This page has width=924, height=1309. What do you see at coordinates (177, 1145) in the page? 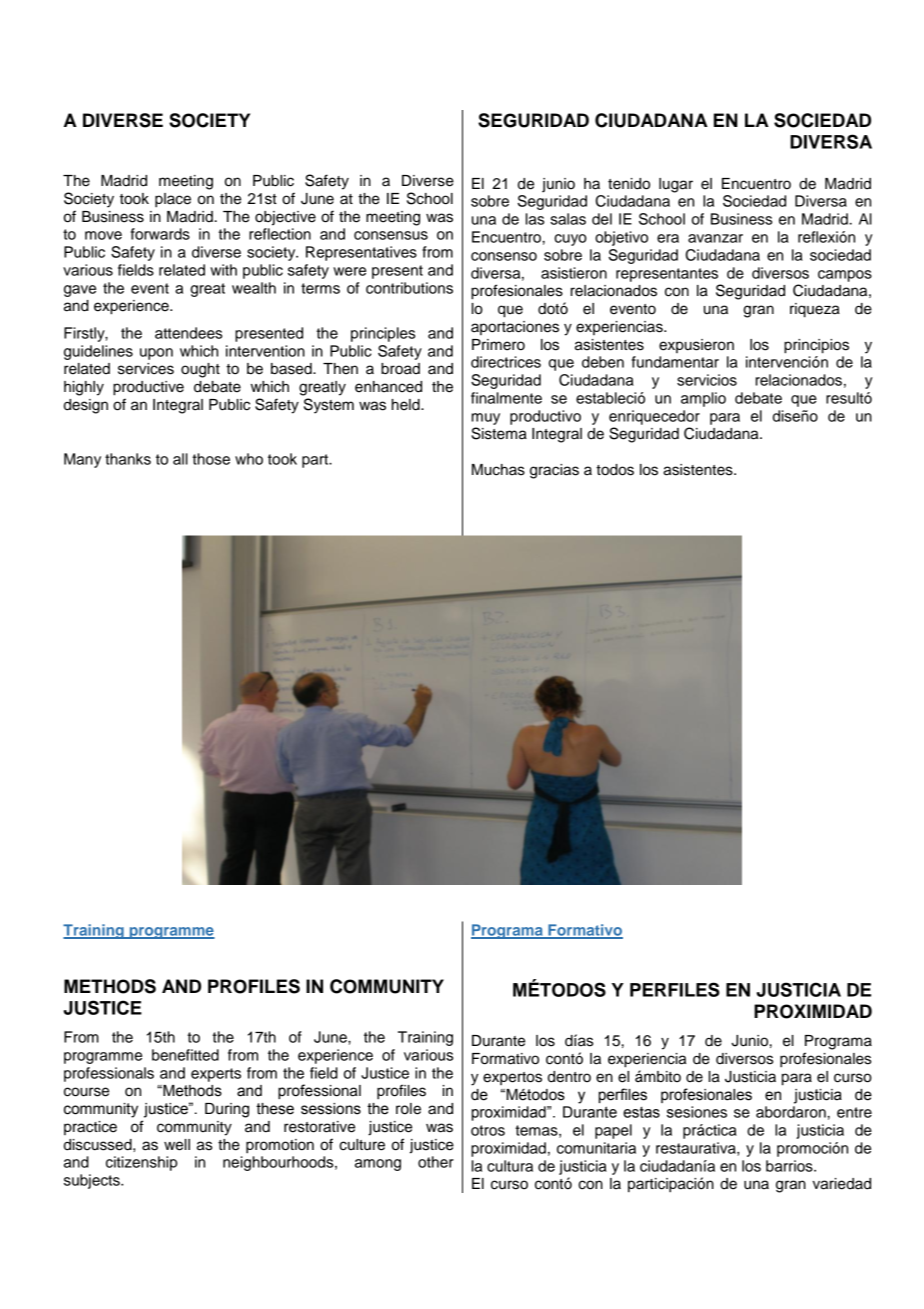
I see `well` at bounding box center [177, 1145].
